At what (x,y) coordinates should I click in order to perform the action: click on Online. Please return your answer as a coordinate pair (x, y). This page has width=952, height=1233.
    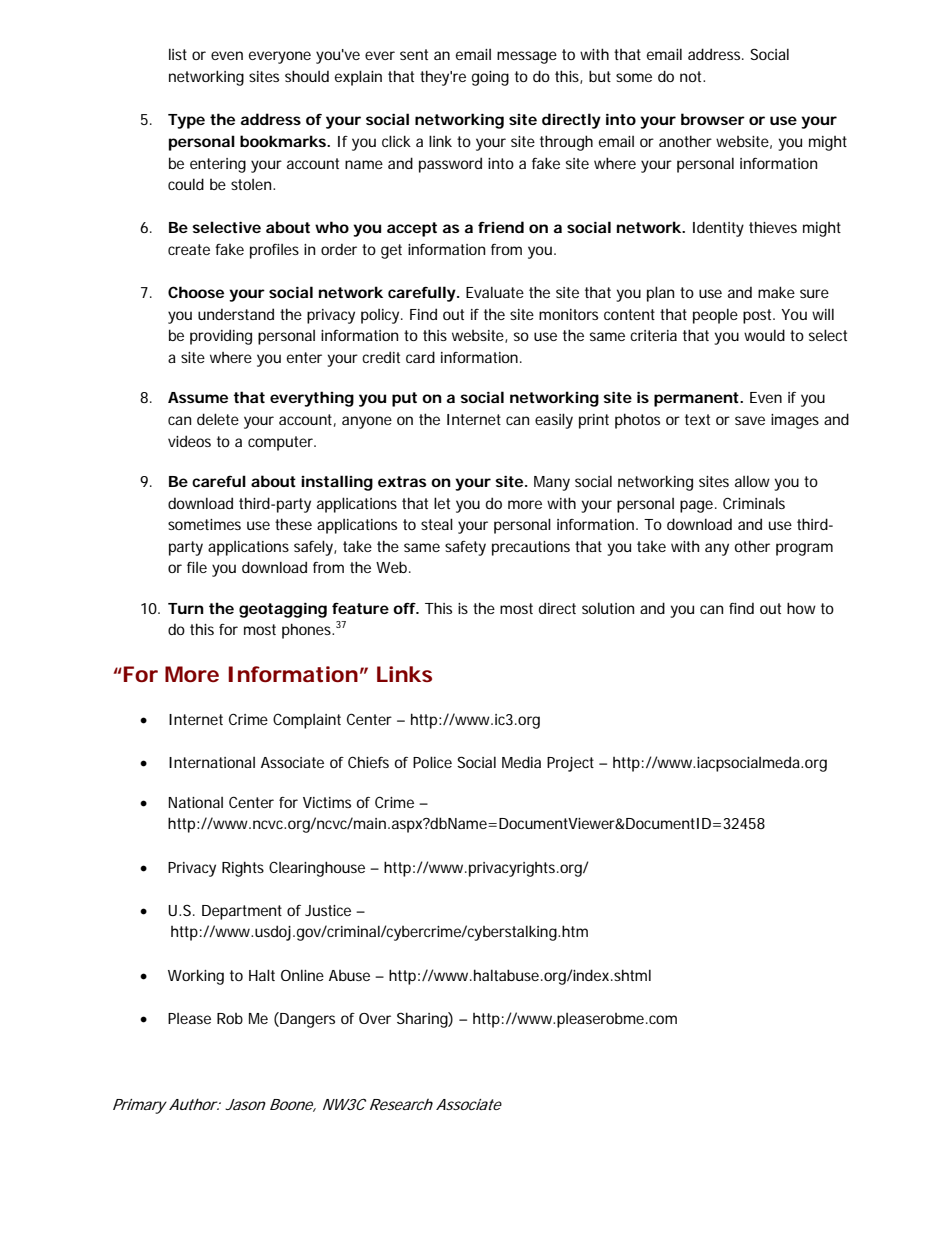
    Looking at the image, I should click on (302, 975).
